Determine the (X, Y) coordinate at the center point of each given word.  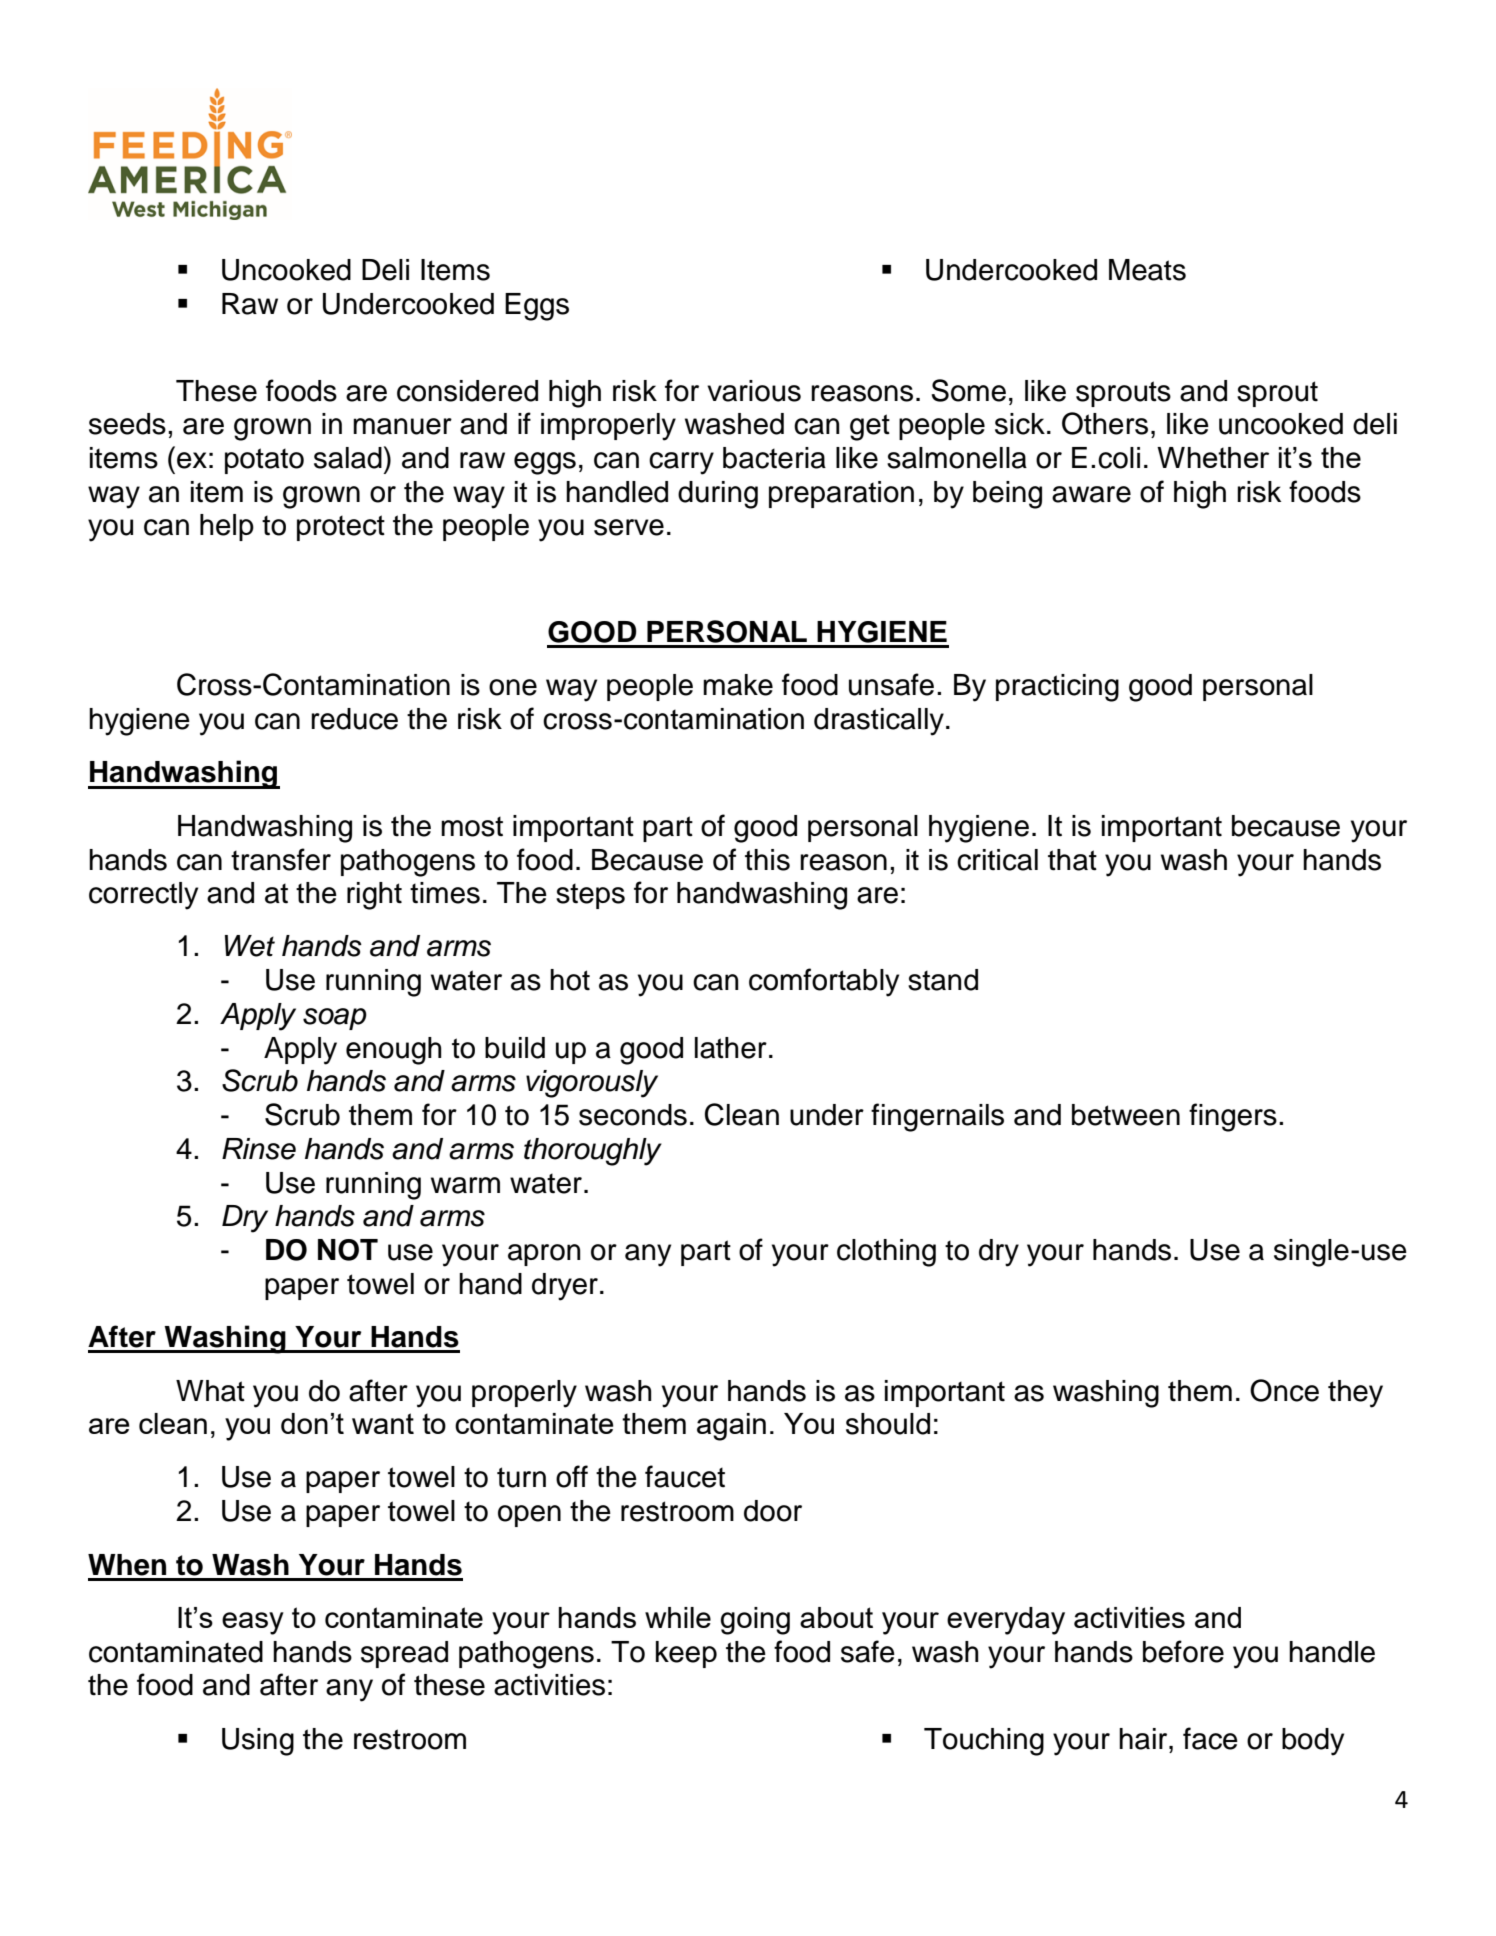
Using (258, 1742)
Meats (1147, 270)
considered (467, 391)
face (1210, 1738)
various (754, 391)
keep (686, 1654)
